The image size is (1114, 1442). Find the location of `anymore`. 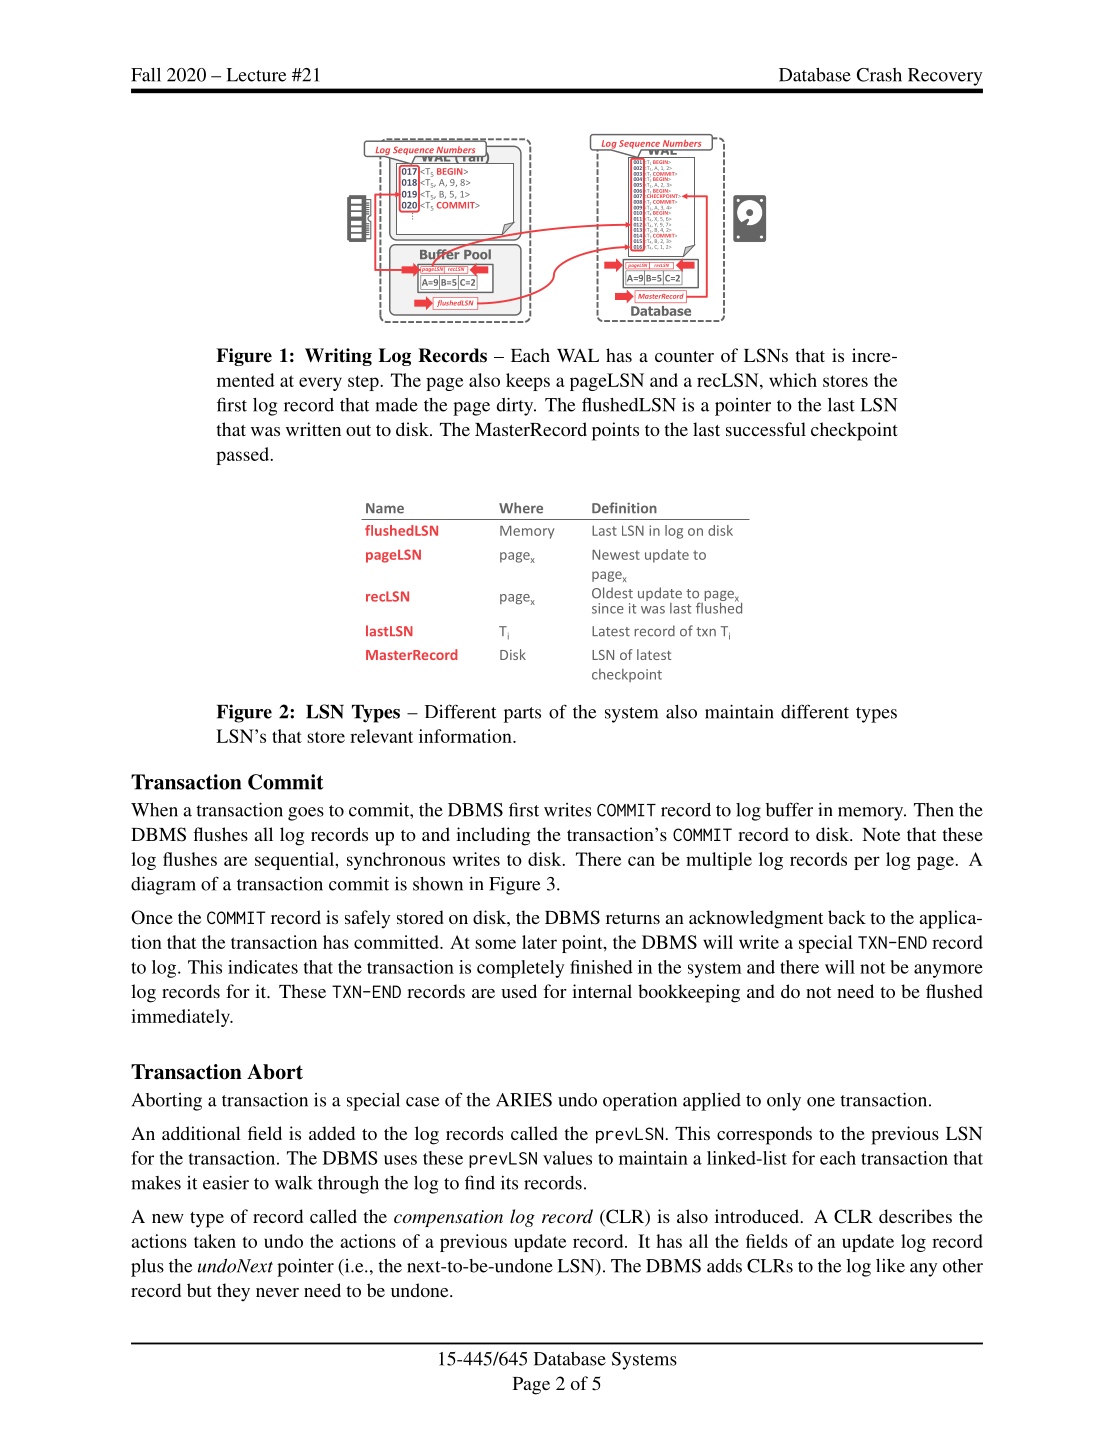

anymore is located at coordinates (948, 971).
